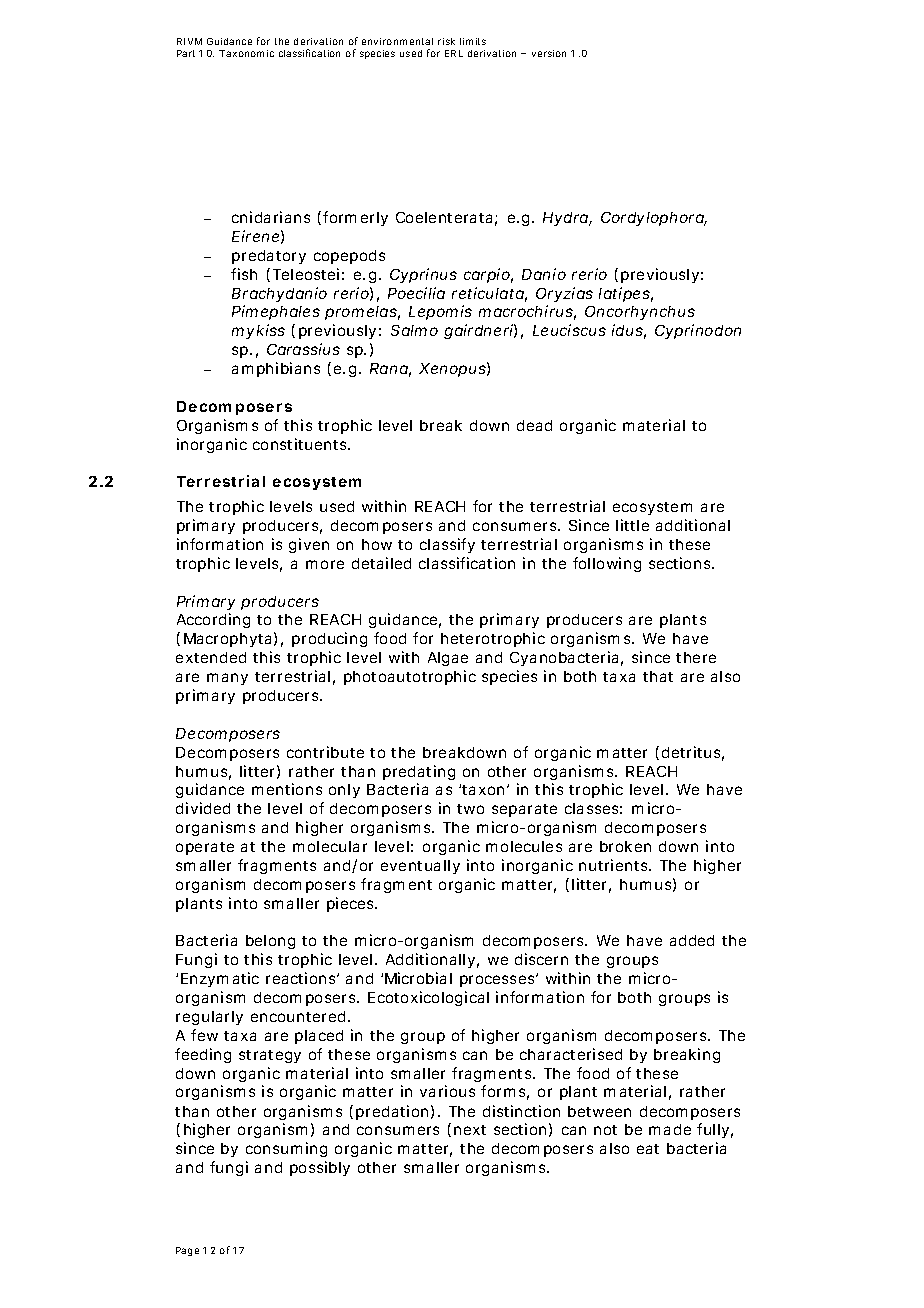 The image size is (924, 1308). I want to click on amphibians, so click(276, 369).
